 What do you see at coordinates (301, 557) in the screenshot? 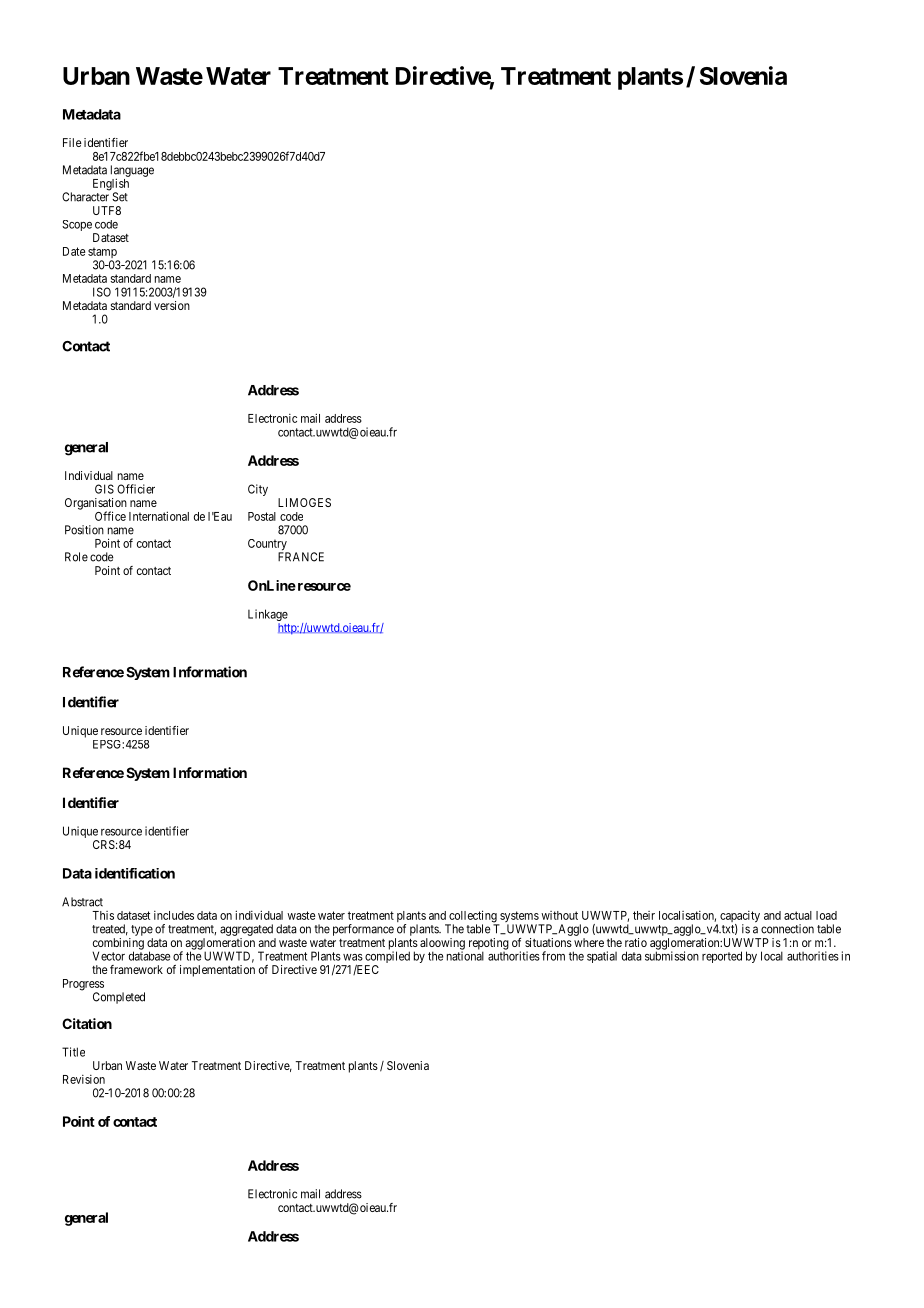
I see `FRANCE` at bounding box center [301, 557].
